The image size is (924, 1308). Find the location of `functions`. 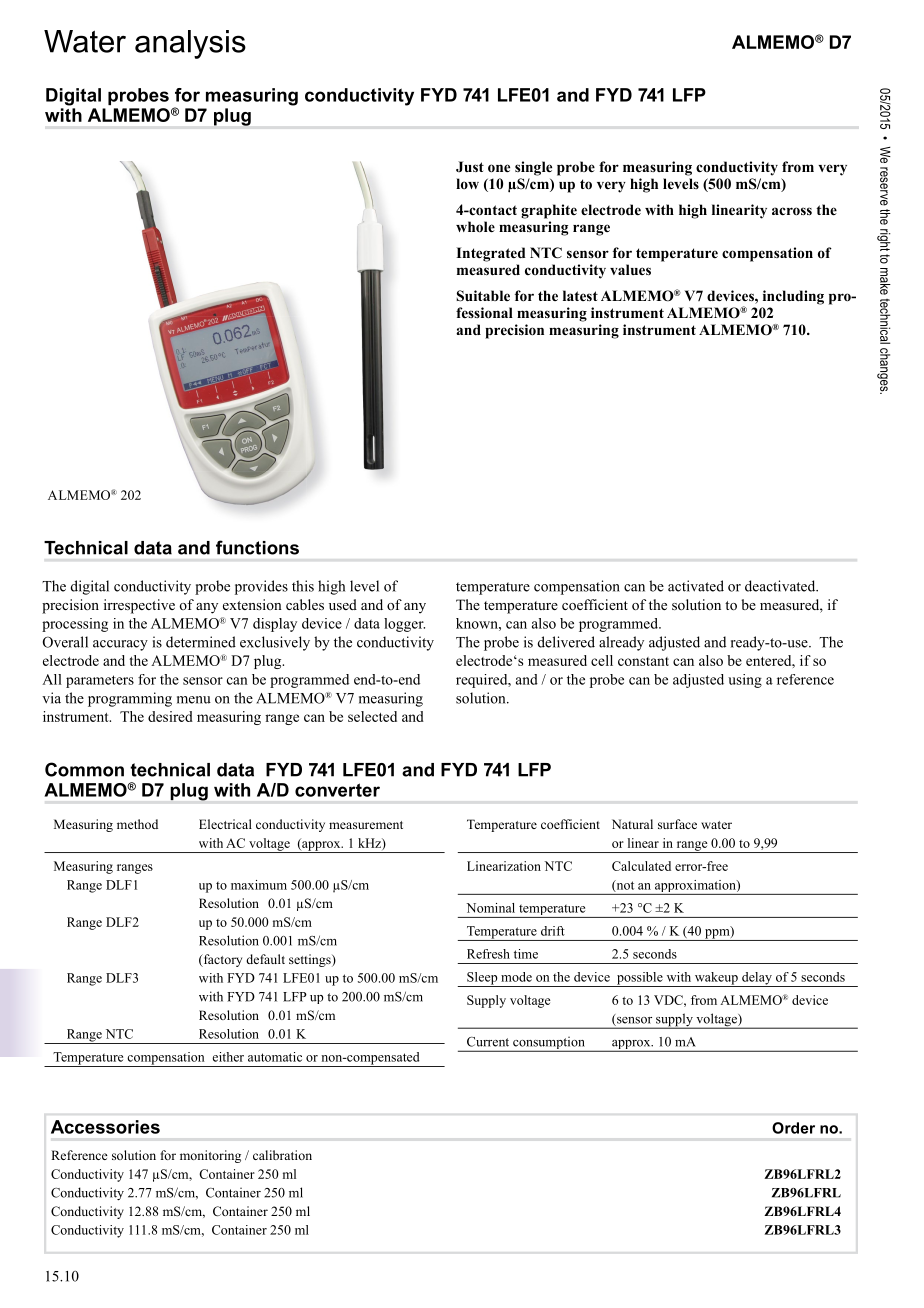

functions is located at coordinates (257, 547).
